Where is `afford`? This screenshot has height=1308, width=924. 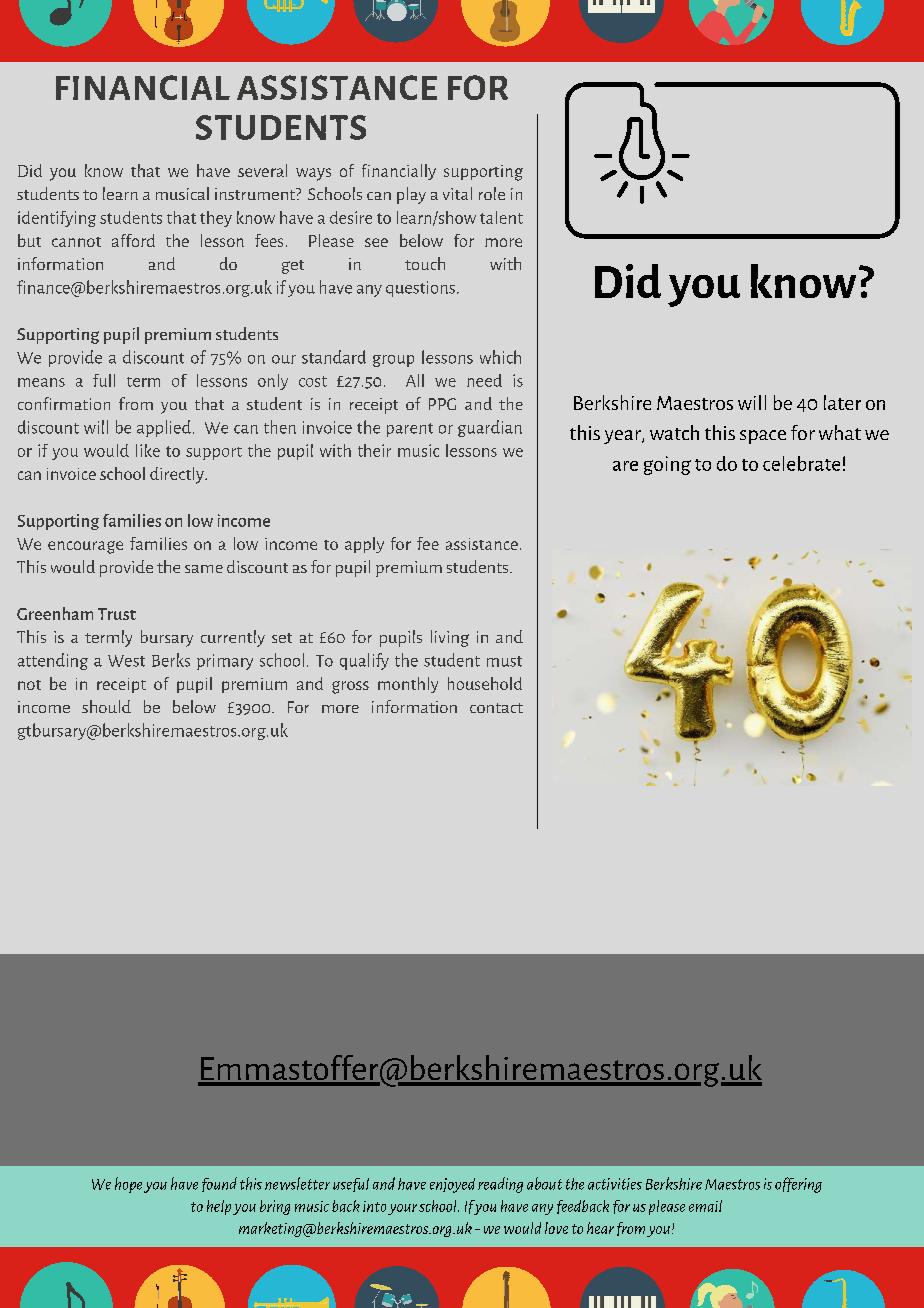 afford is located at coordinates (133, 240).
